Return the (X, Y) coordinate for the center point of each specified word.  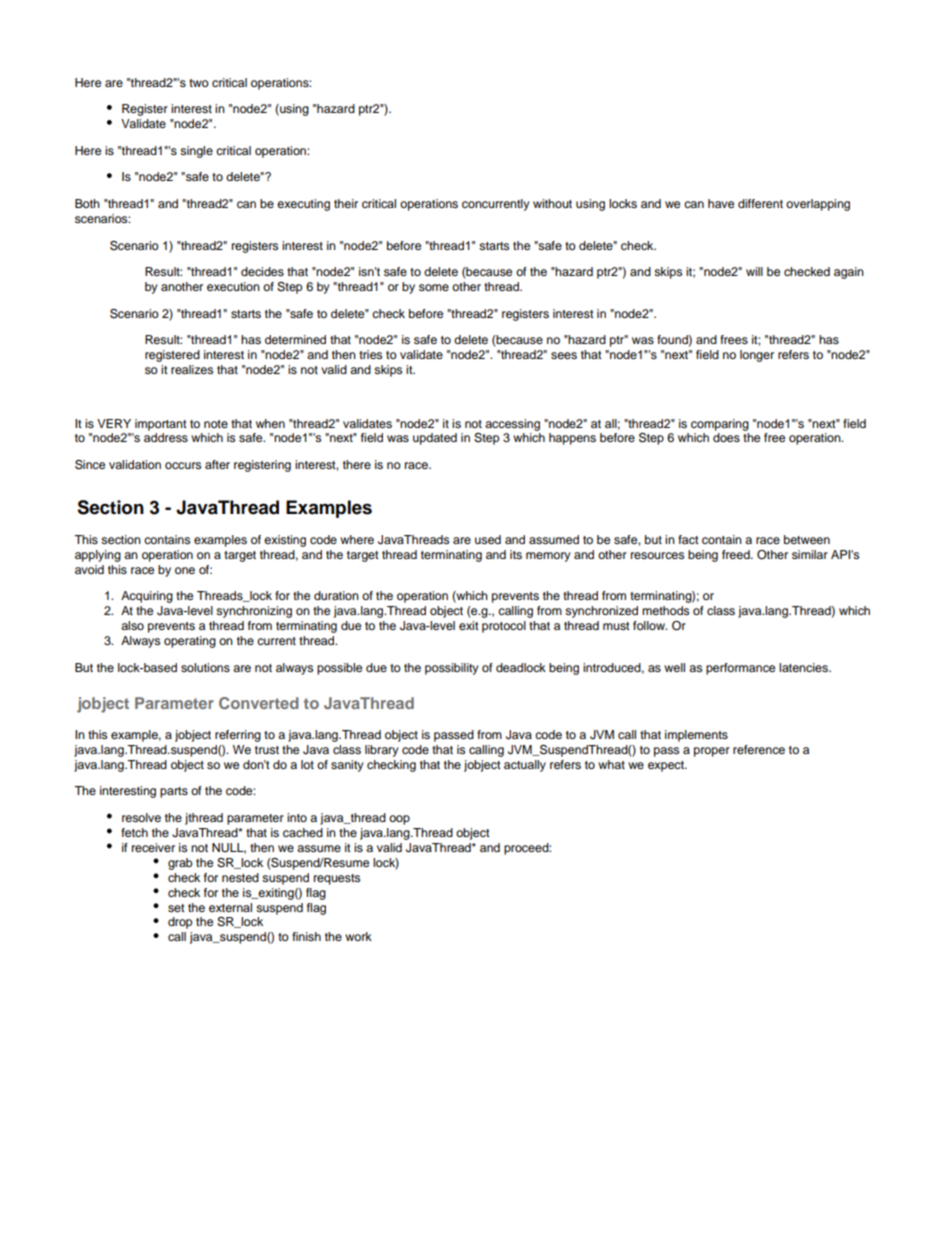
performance (740, 669)
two (199, 83)
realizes (192, 369)
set (176, 908)
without (552, 203)
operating (190, 642)
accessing (512, 425)
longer (757, 356)
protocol (504, 627)
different (760, 203)
